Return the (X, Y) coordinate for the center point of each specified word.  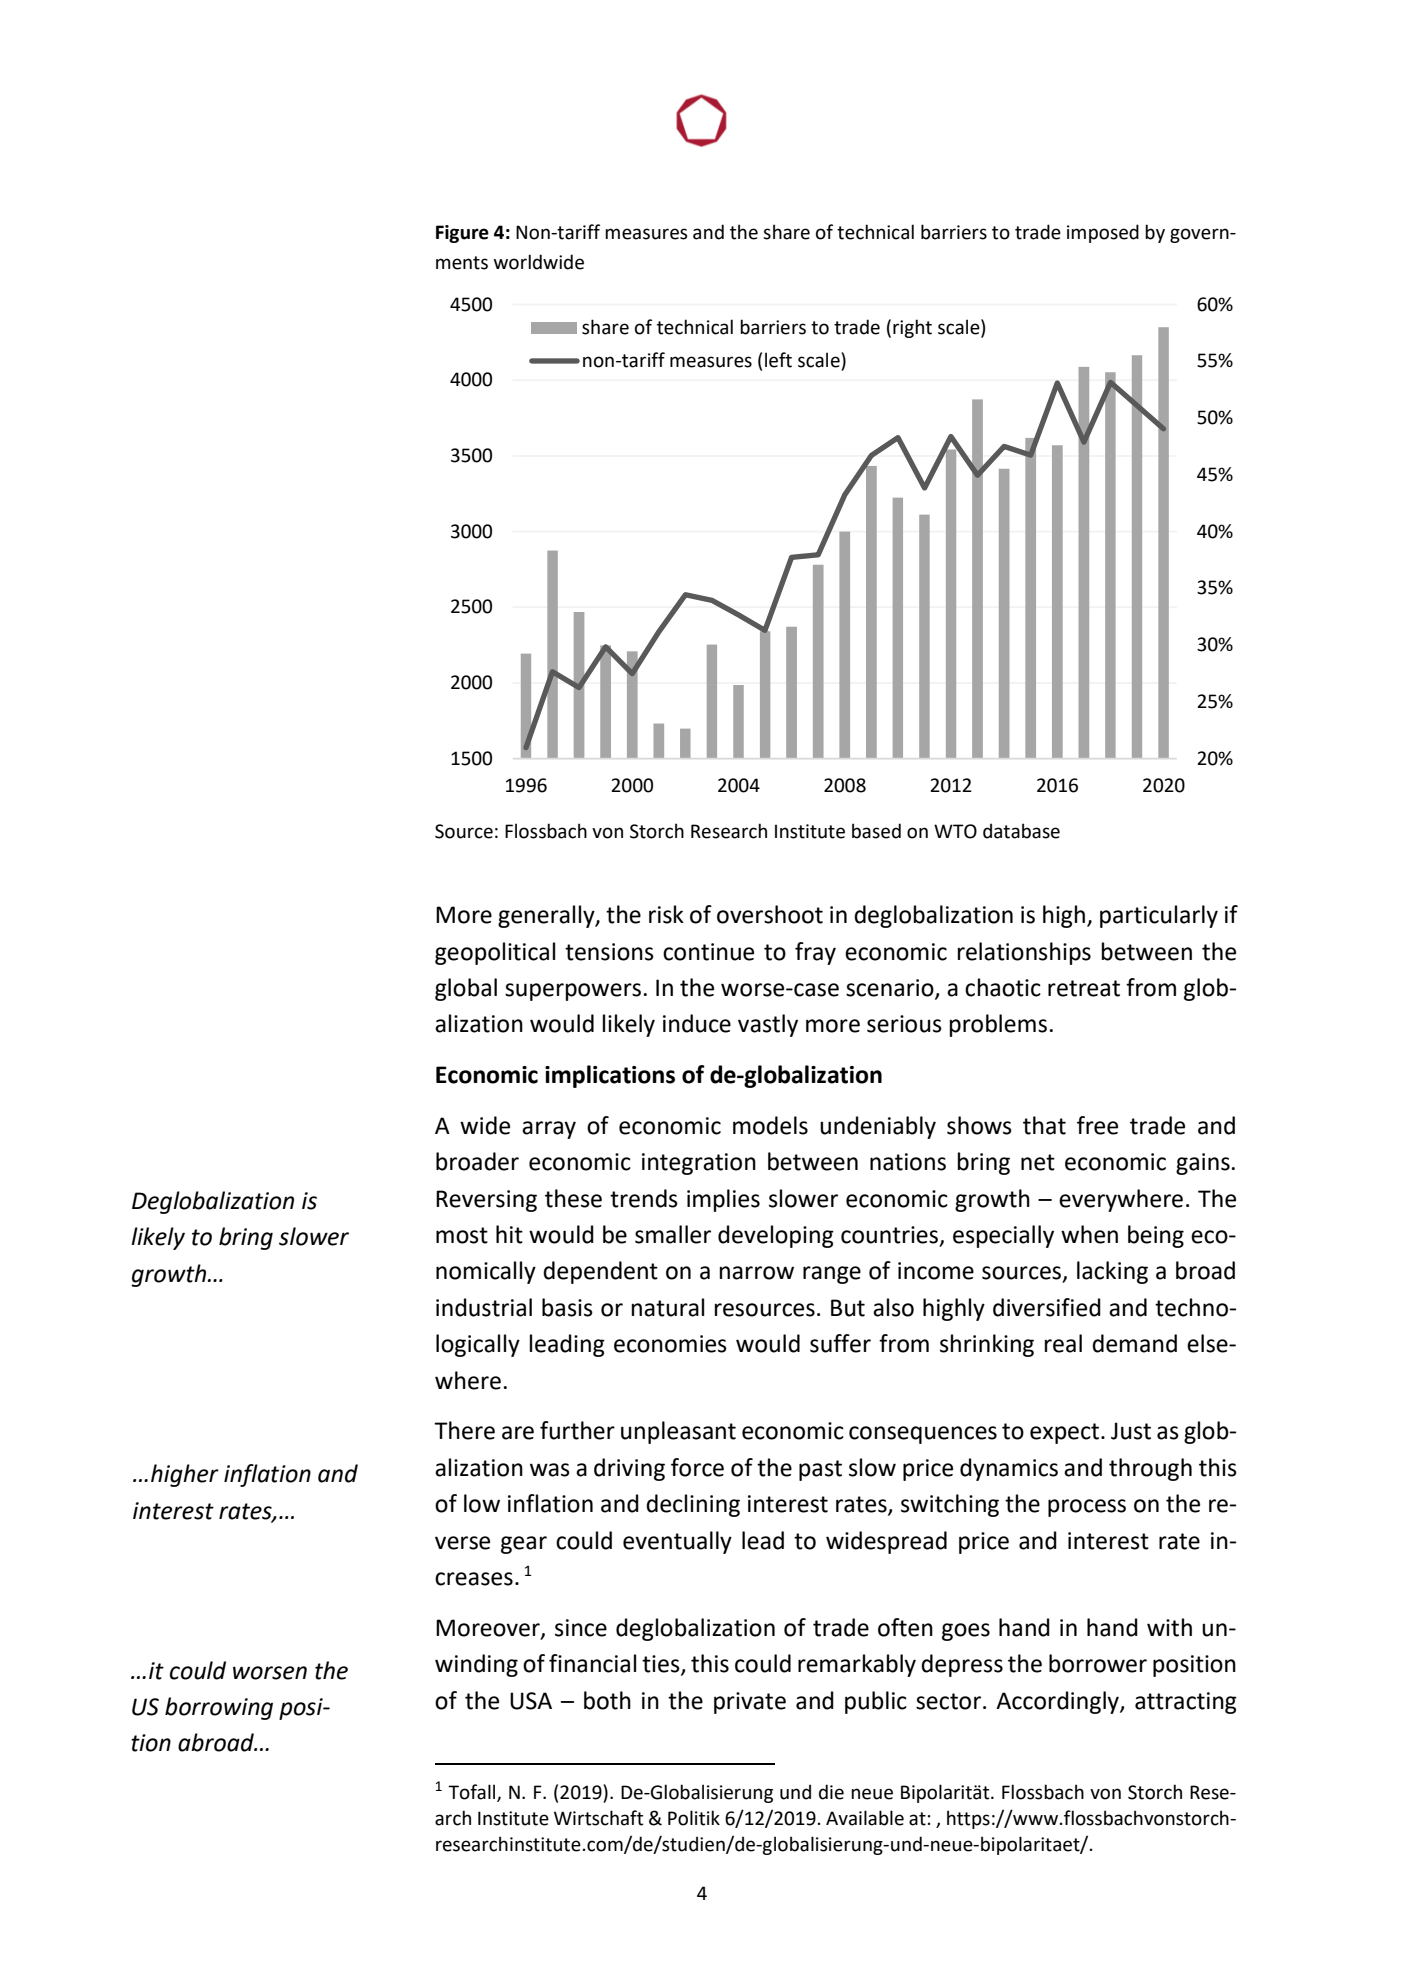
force (697, 1467)
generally (547, 916)
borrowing (219, 1708)
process (1087, 1508)
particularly (1159, 916)
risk (666, 914)
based (876, 831)
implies (723, 1200)
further (577, 1430)
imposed (1103, 233)
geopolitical (495, 953)
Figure (462, 234)
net (1038, 1162)
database (1021, 831)
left (778, 360)
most (462, 1235)
